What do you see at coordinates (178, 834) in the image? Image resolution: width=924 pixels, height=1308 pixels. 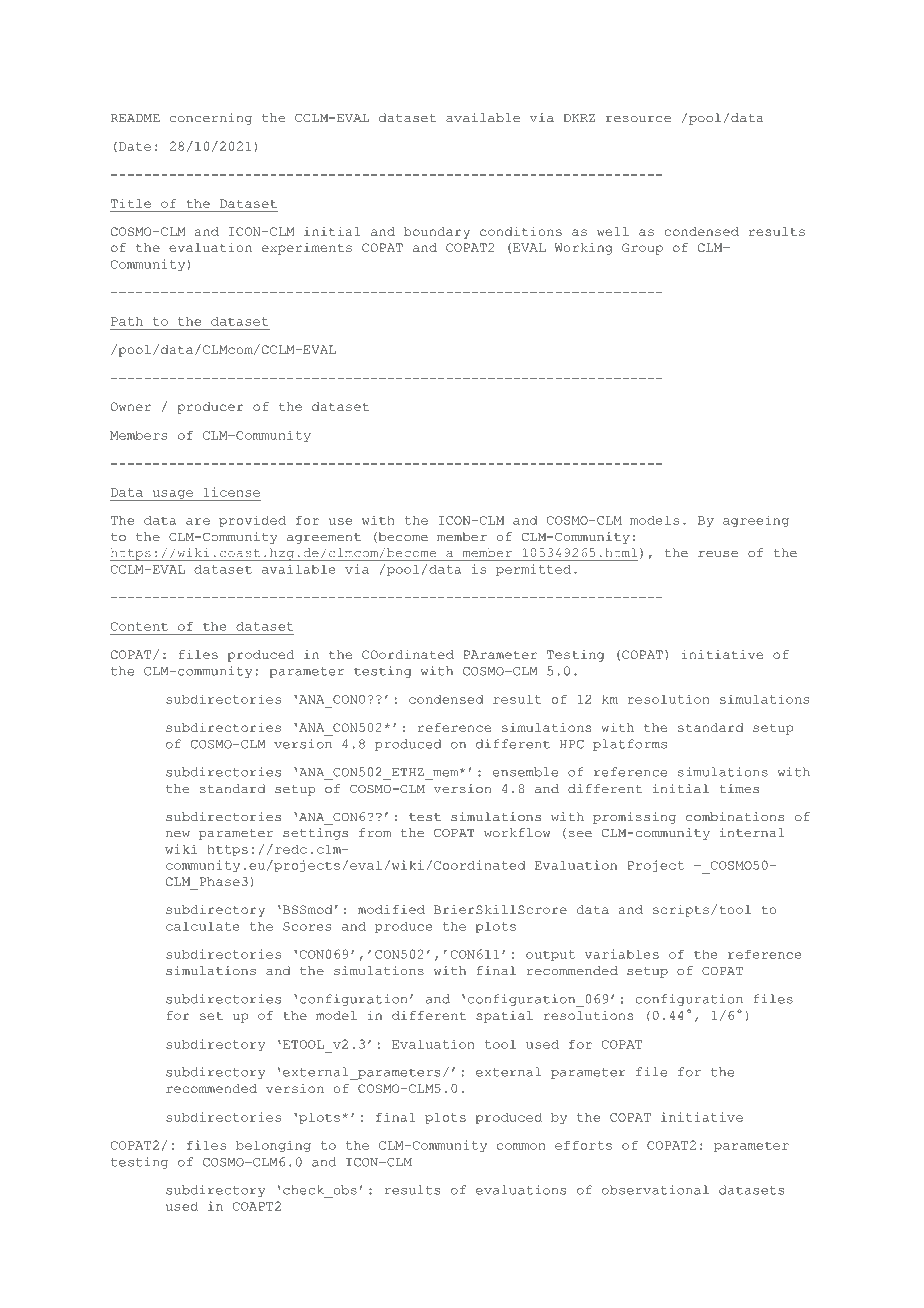 I see `new` at bounding box center [178, 834].
